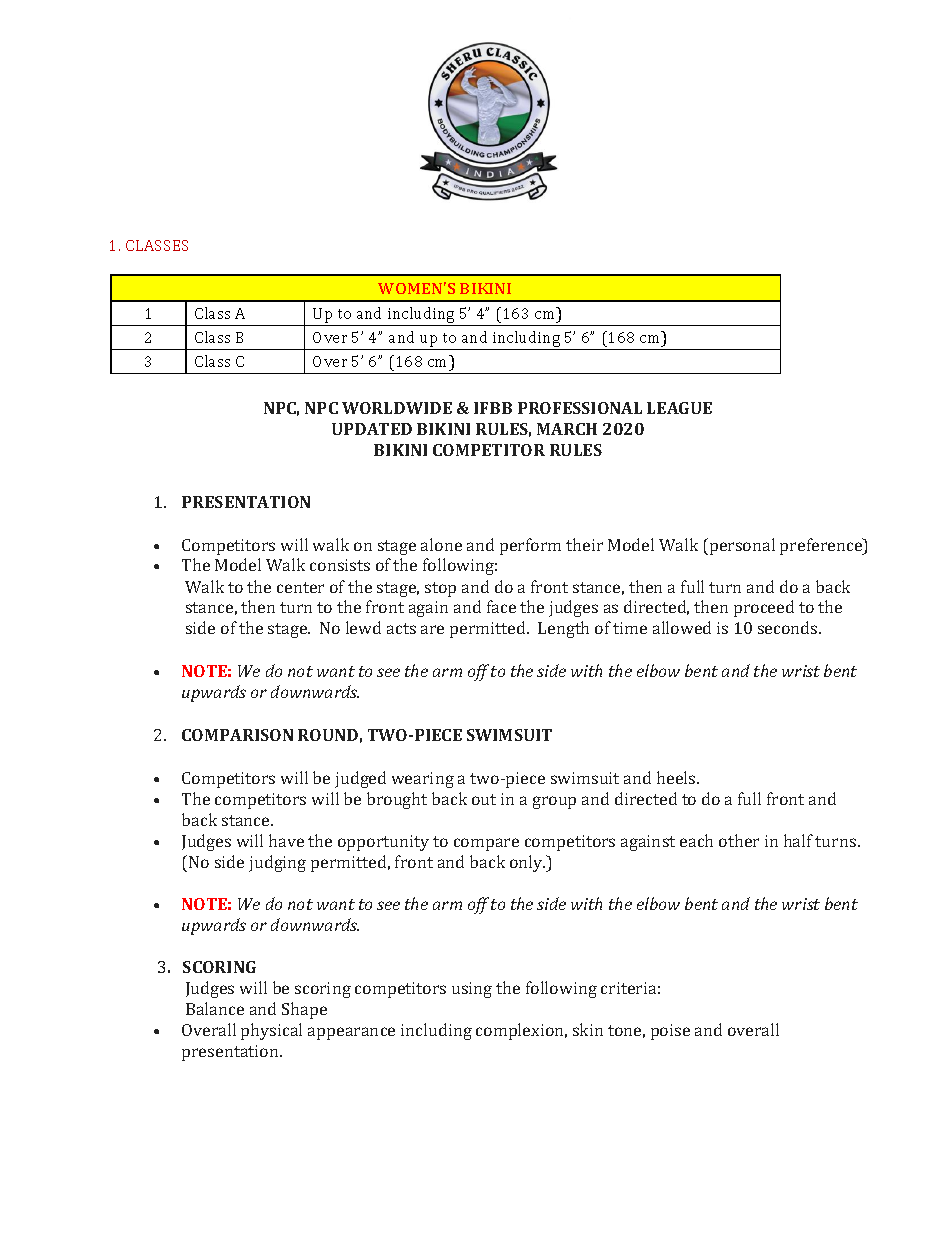 This page has height=1233, width=952. What do you see at coordinates (304, 1010) in the page?
I see `Shape` at bounding box center [304, 1010].
